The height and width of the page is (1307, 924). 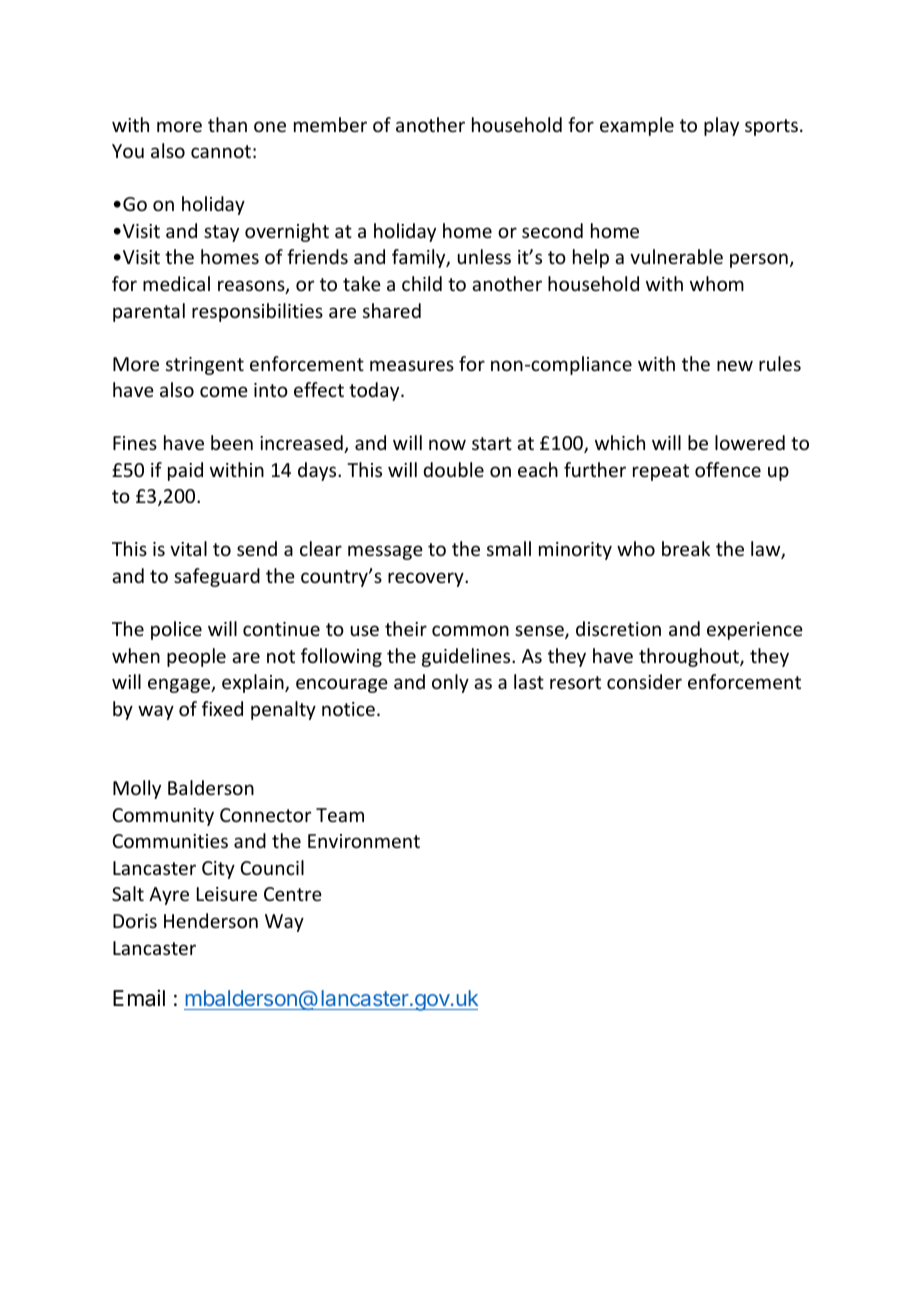 What do you see at coordinates (721, 126) in the page?
I see `play` at bounding box center [721, 126].
